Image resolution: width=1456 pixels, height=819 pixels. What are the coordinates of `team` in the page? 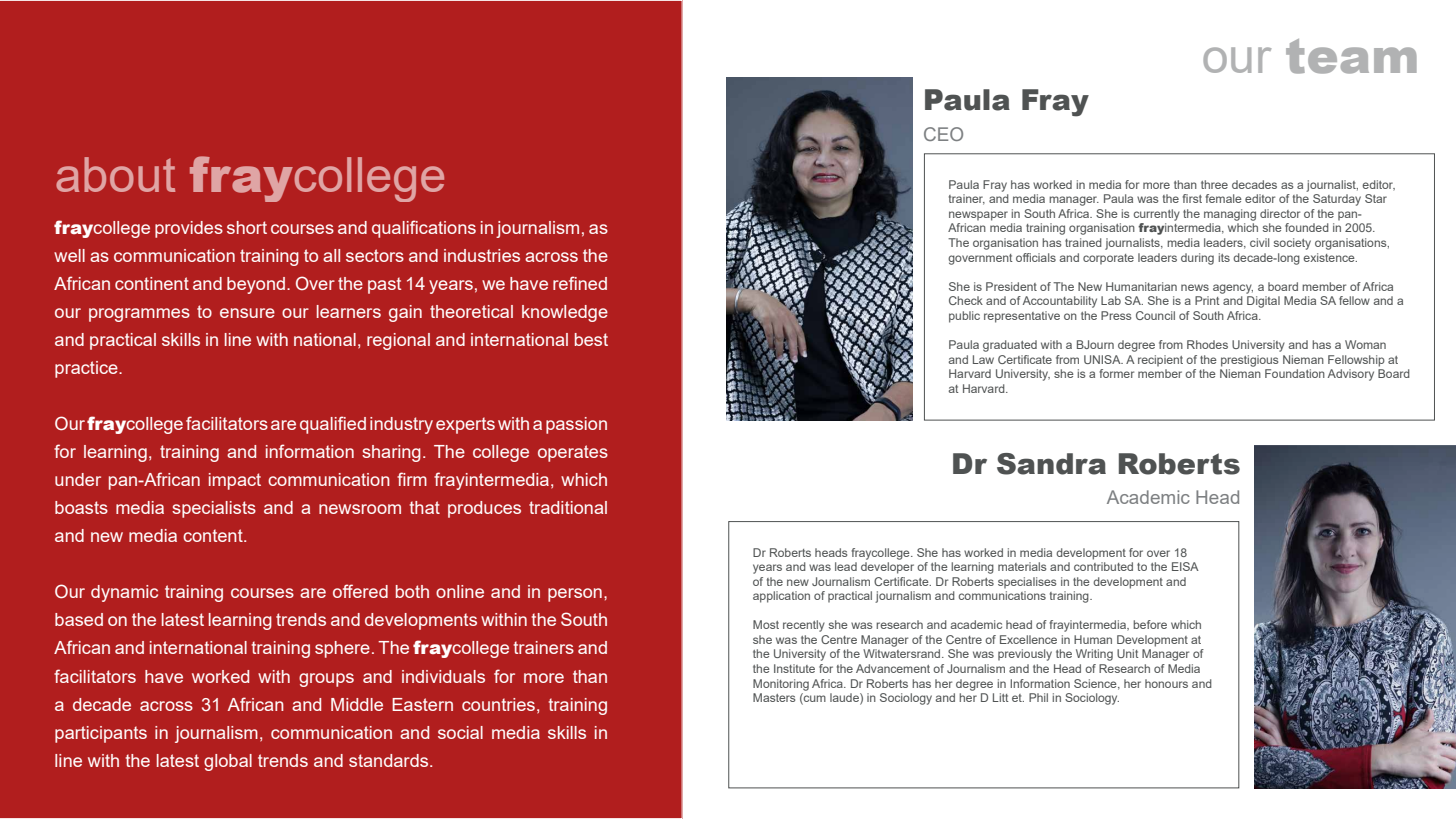 It's located at (1351, 56).
